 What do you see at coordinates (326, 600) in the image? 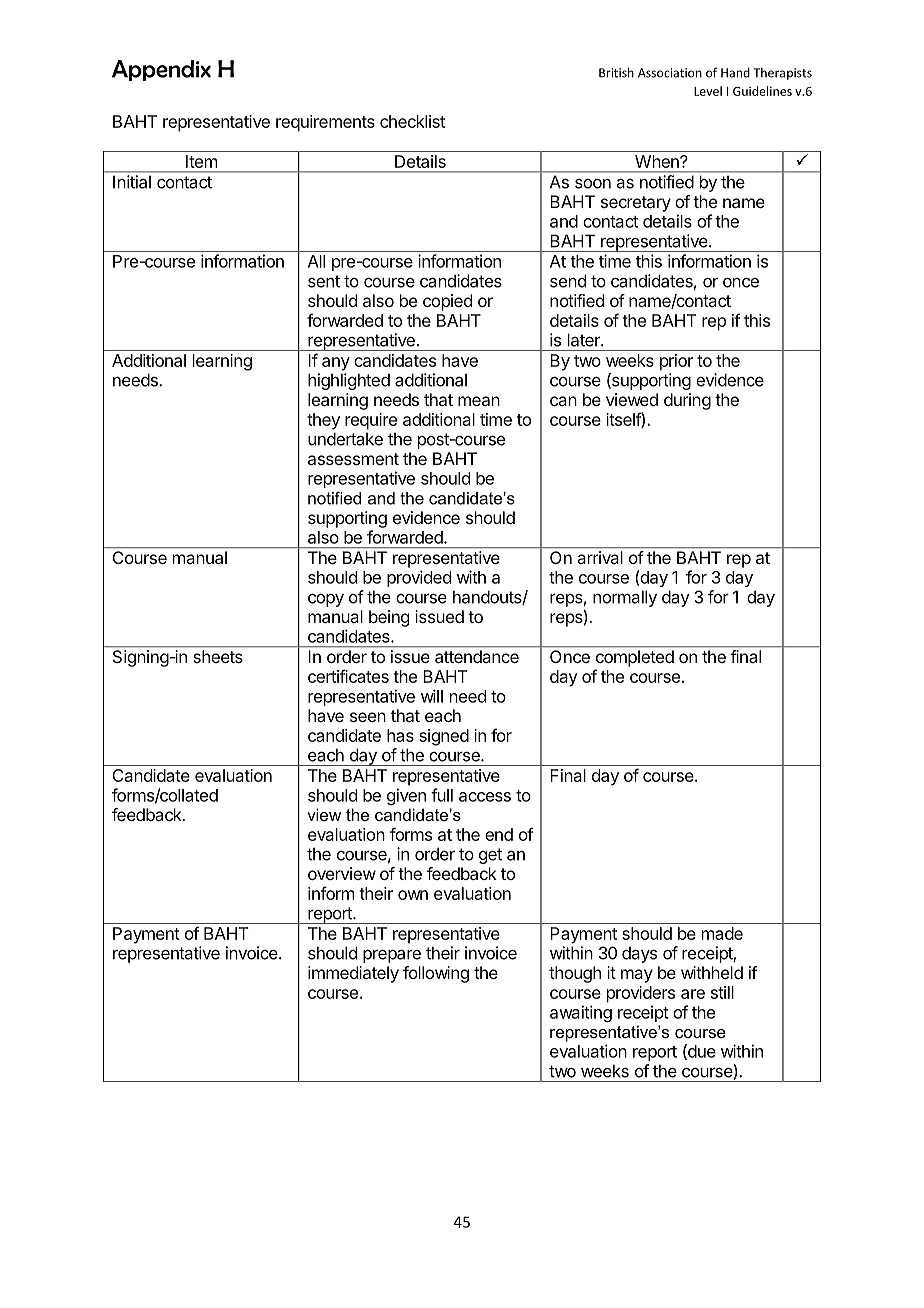
I see `copy` at bounding box center [326, 600].
